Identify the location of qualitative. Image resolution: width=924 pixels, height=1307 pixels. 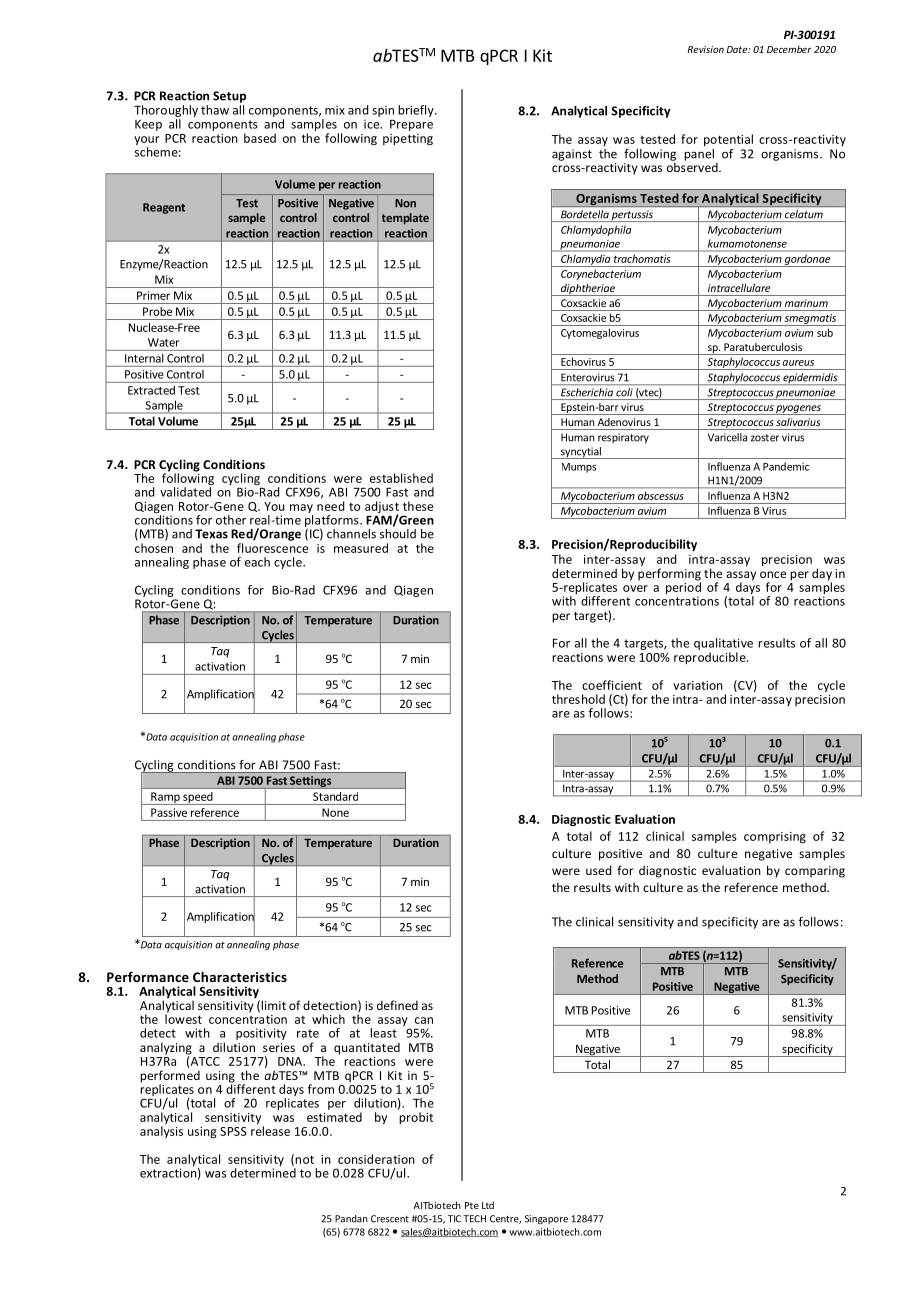
(723, 644).
